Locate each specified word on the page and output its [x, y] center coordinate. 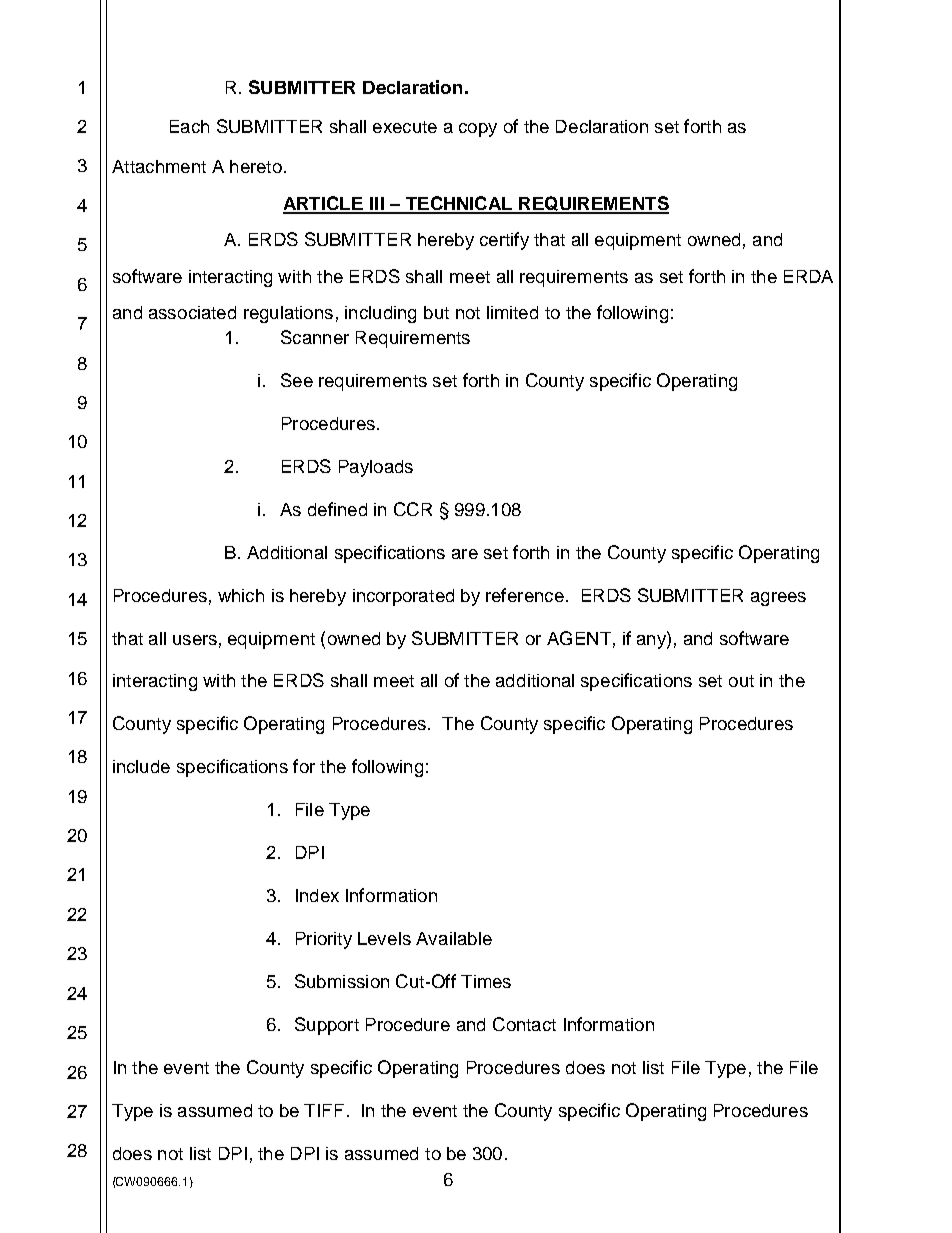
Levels [384, 938]
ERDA [808, 276]
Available [454, 938]
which [241, 595]
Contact [524, 1024]
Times [486, 981]
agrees [778, 599]
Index [317, 895]
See [297, 380]
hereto [256, 166]
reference [525, 595]
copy [478, 130]
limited [512, 312]
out [741, 681]
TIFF [324, 1110]
